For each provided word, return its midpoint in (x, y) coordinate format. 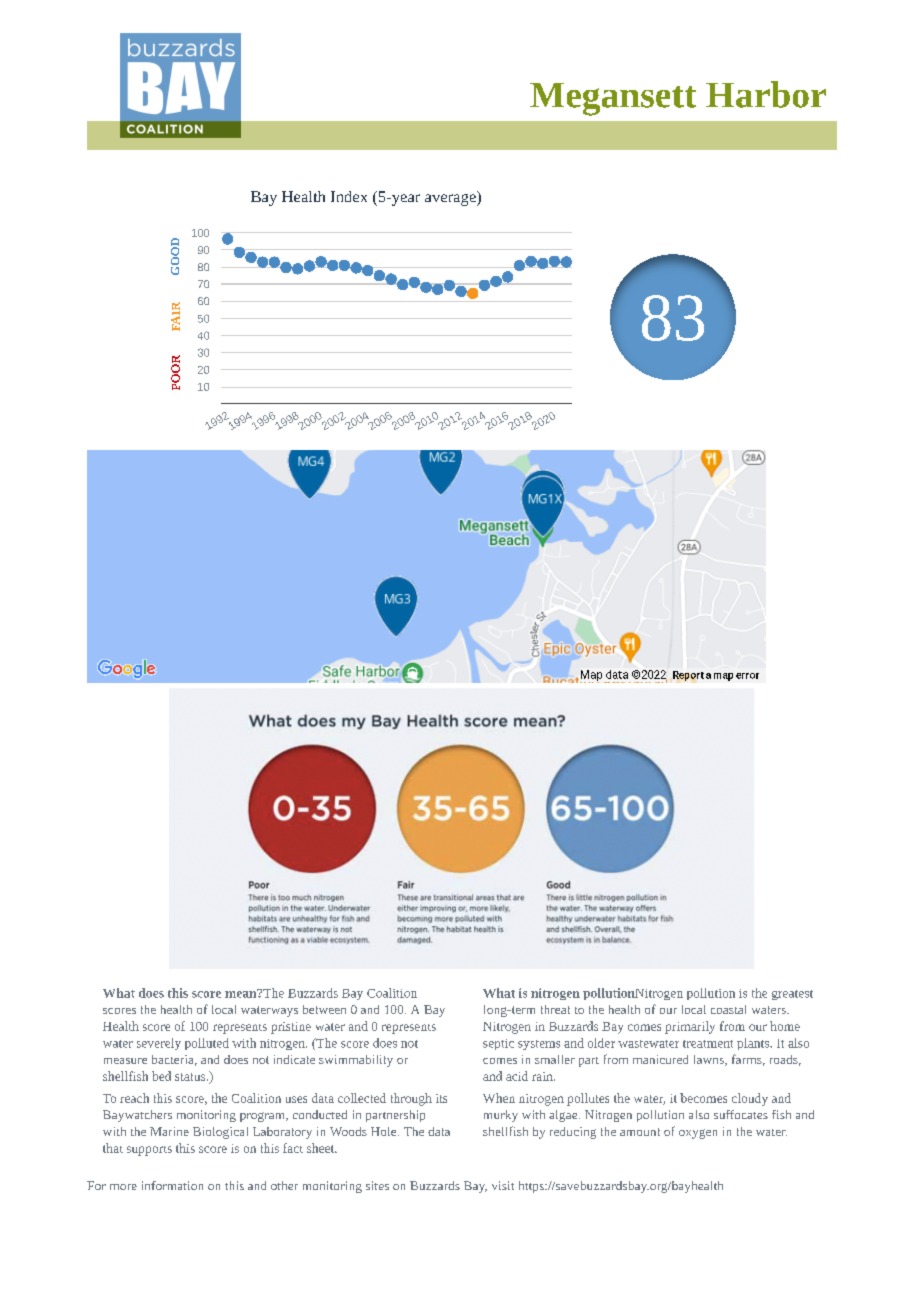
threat (555, 1009)
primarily (690, 1027)
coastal (728, 1009)
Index (349, 196)
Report (688, 676)
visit (503, 1185)
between (324, 1009)
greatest (792, 995)
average (451, 198)
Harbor (766, 94)
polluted (207, 1044)
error (747, 676)
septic (498, 1044)
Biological (220, 1133)
